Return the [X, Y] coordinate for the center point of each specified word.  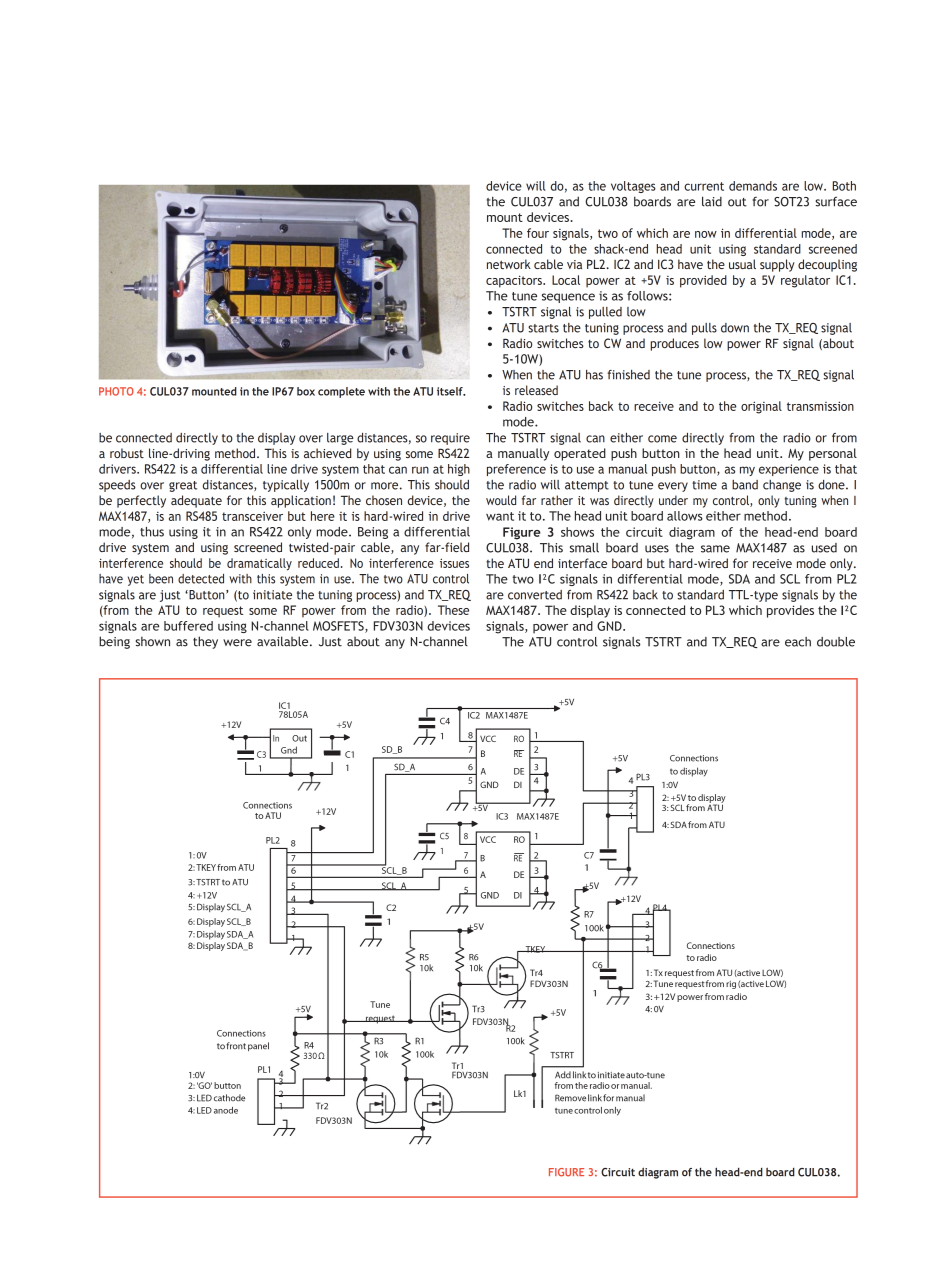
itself [451, 391]
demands [753, 186]
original [761, 407]
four [538, 233]
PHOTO [116, 391]
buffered [188, 626]
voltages [633, 187]
